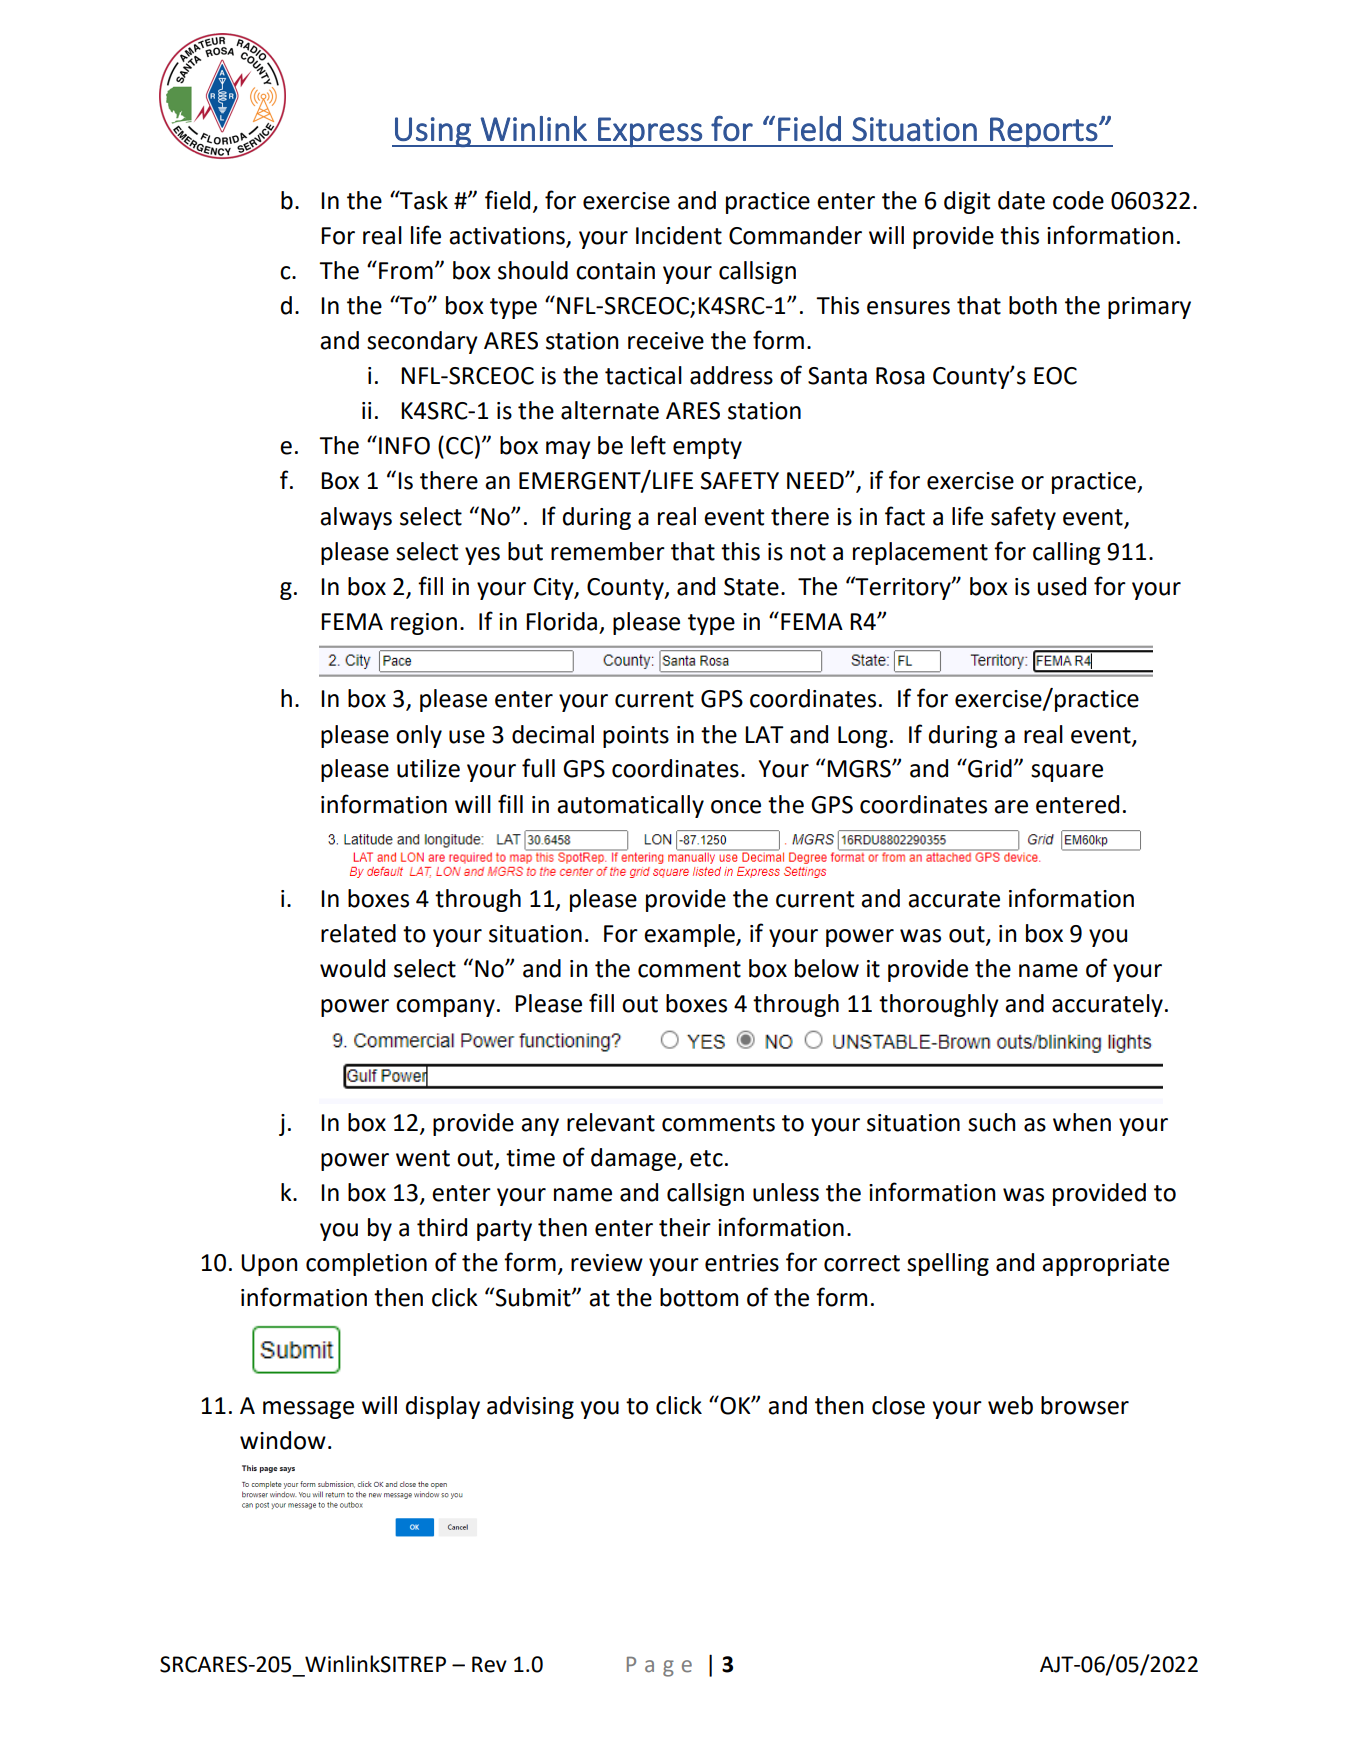 The height and width of the screenshot is (1759, 1359). What do you see at coordinates (1082, 1122) in the screenshot?
I see `when` at bounding box center [1082, 1122].
